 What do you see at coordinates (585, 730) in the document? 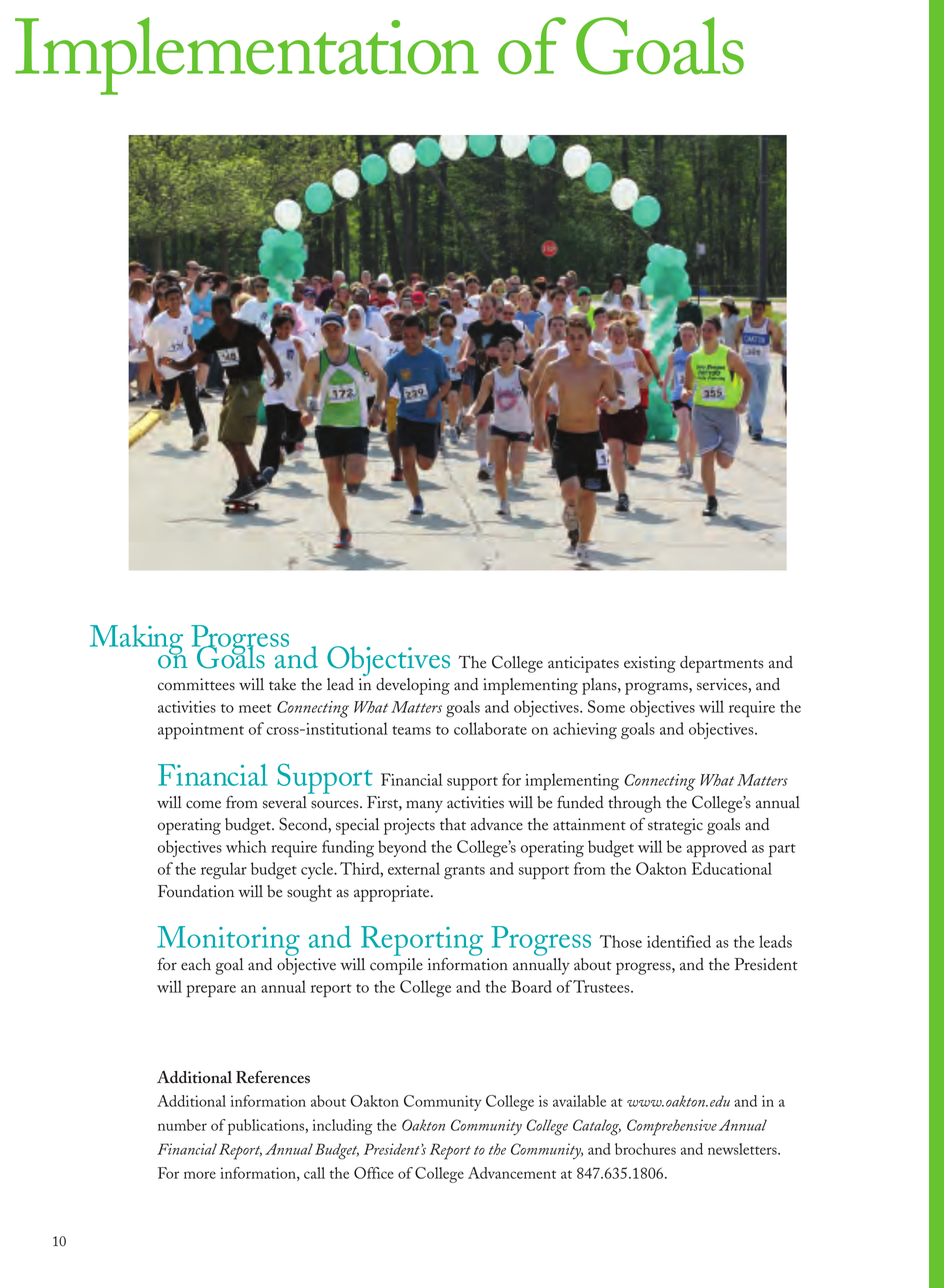
I see `achieving` at bounding box center [585, 730].
